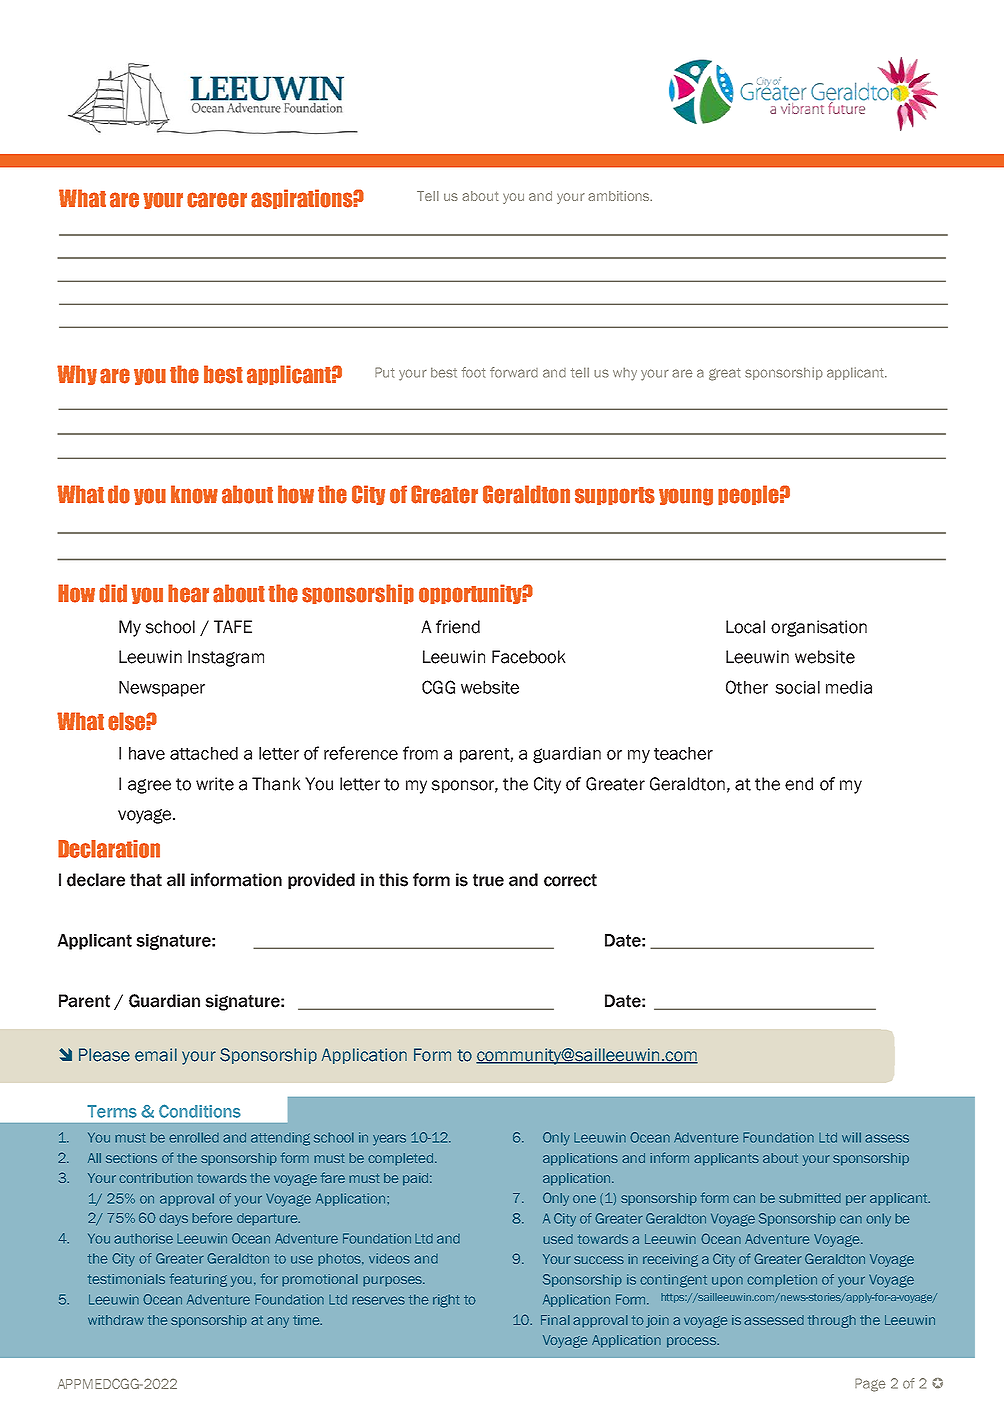 This screenshot has width=1004, height=1419. Describe the element at coordinates (420, 753) in the screenshot. I see `from` at that location.
